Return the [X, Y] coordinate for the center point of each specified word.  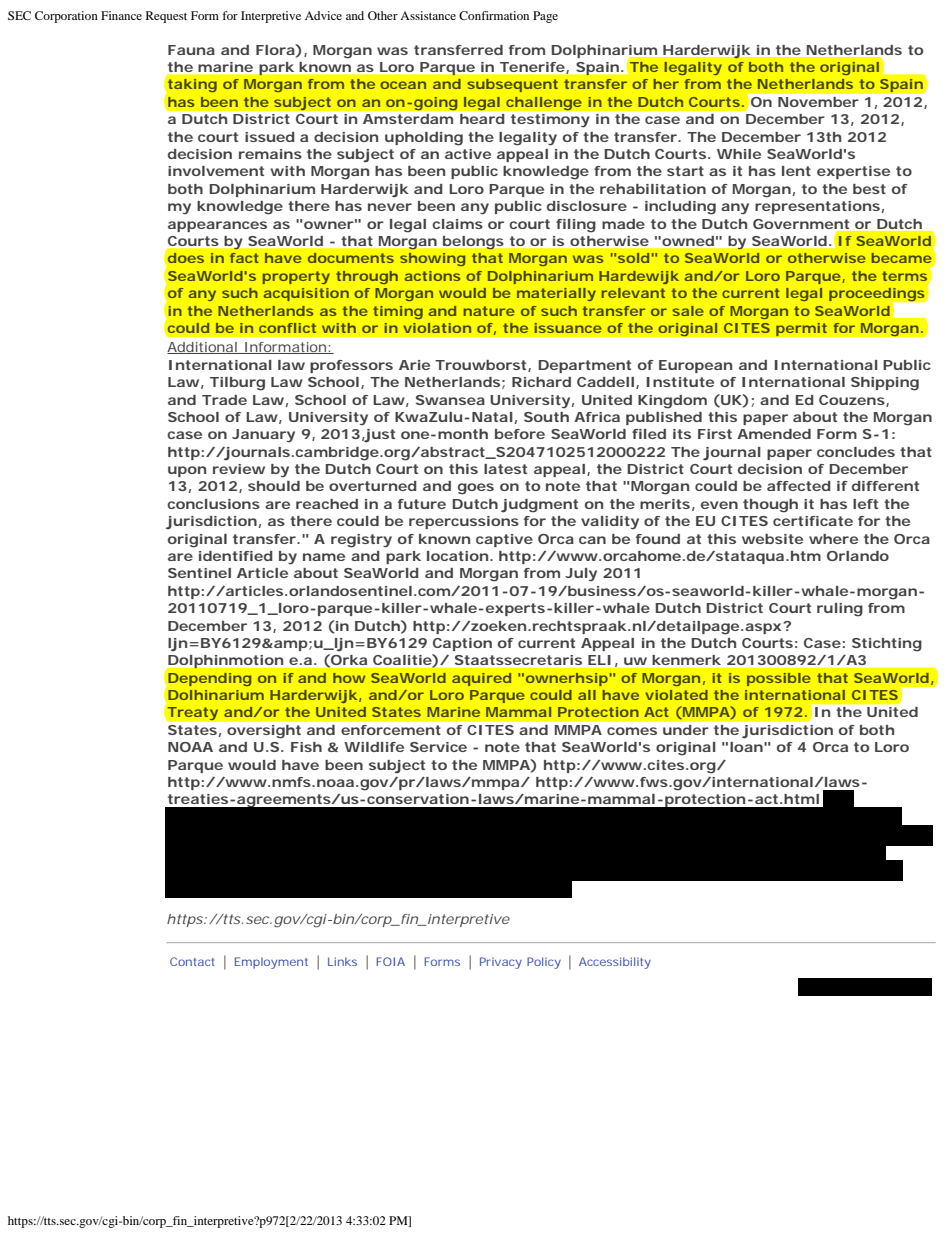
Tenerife [533, 68]
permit [801, 329]
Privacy [501, 963]
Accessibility [615, 963]
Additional [203, 348]
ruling [840, 610]
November [818, 102]
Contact [192, 961]
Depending [209, 679]
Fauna [191, 50]
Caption [462, 644]
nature [489, 311]
